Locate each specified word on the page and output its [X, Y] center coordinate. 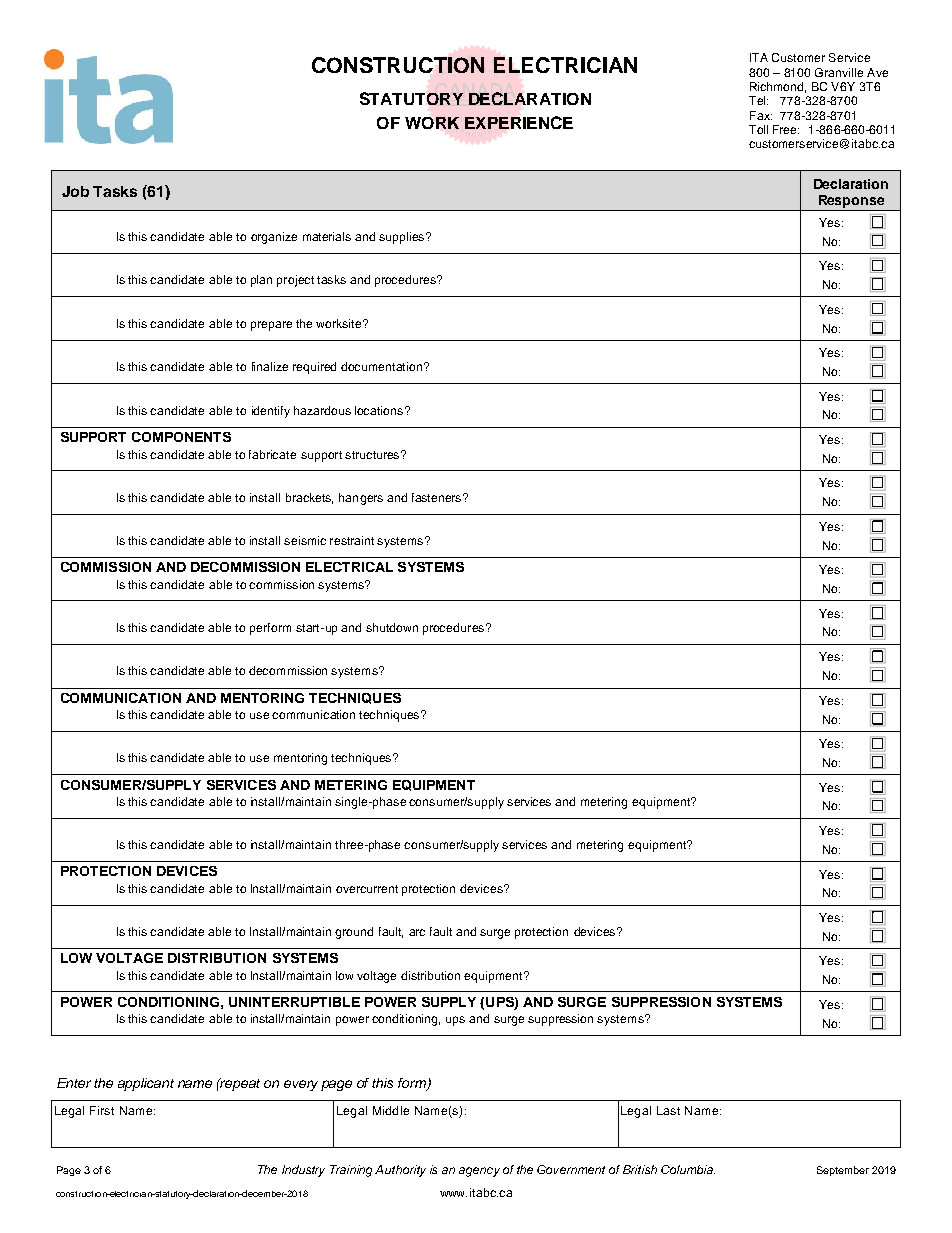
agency [479, 1172]
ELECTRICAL [349, 567]
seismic [305, 540]
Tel [758, 100]
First [102, 1110]
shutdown [392, 627]
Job [75, 191]
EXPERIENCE [519, 122]
